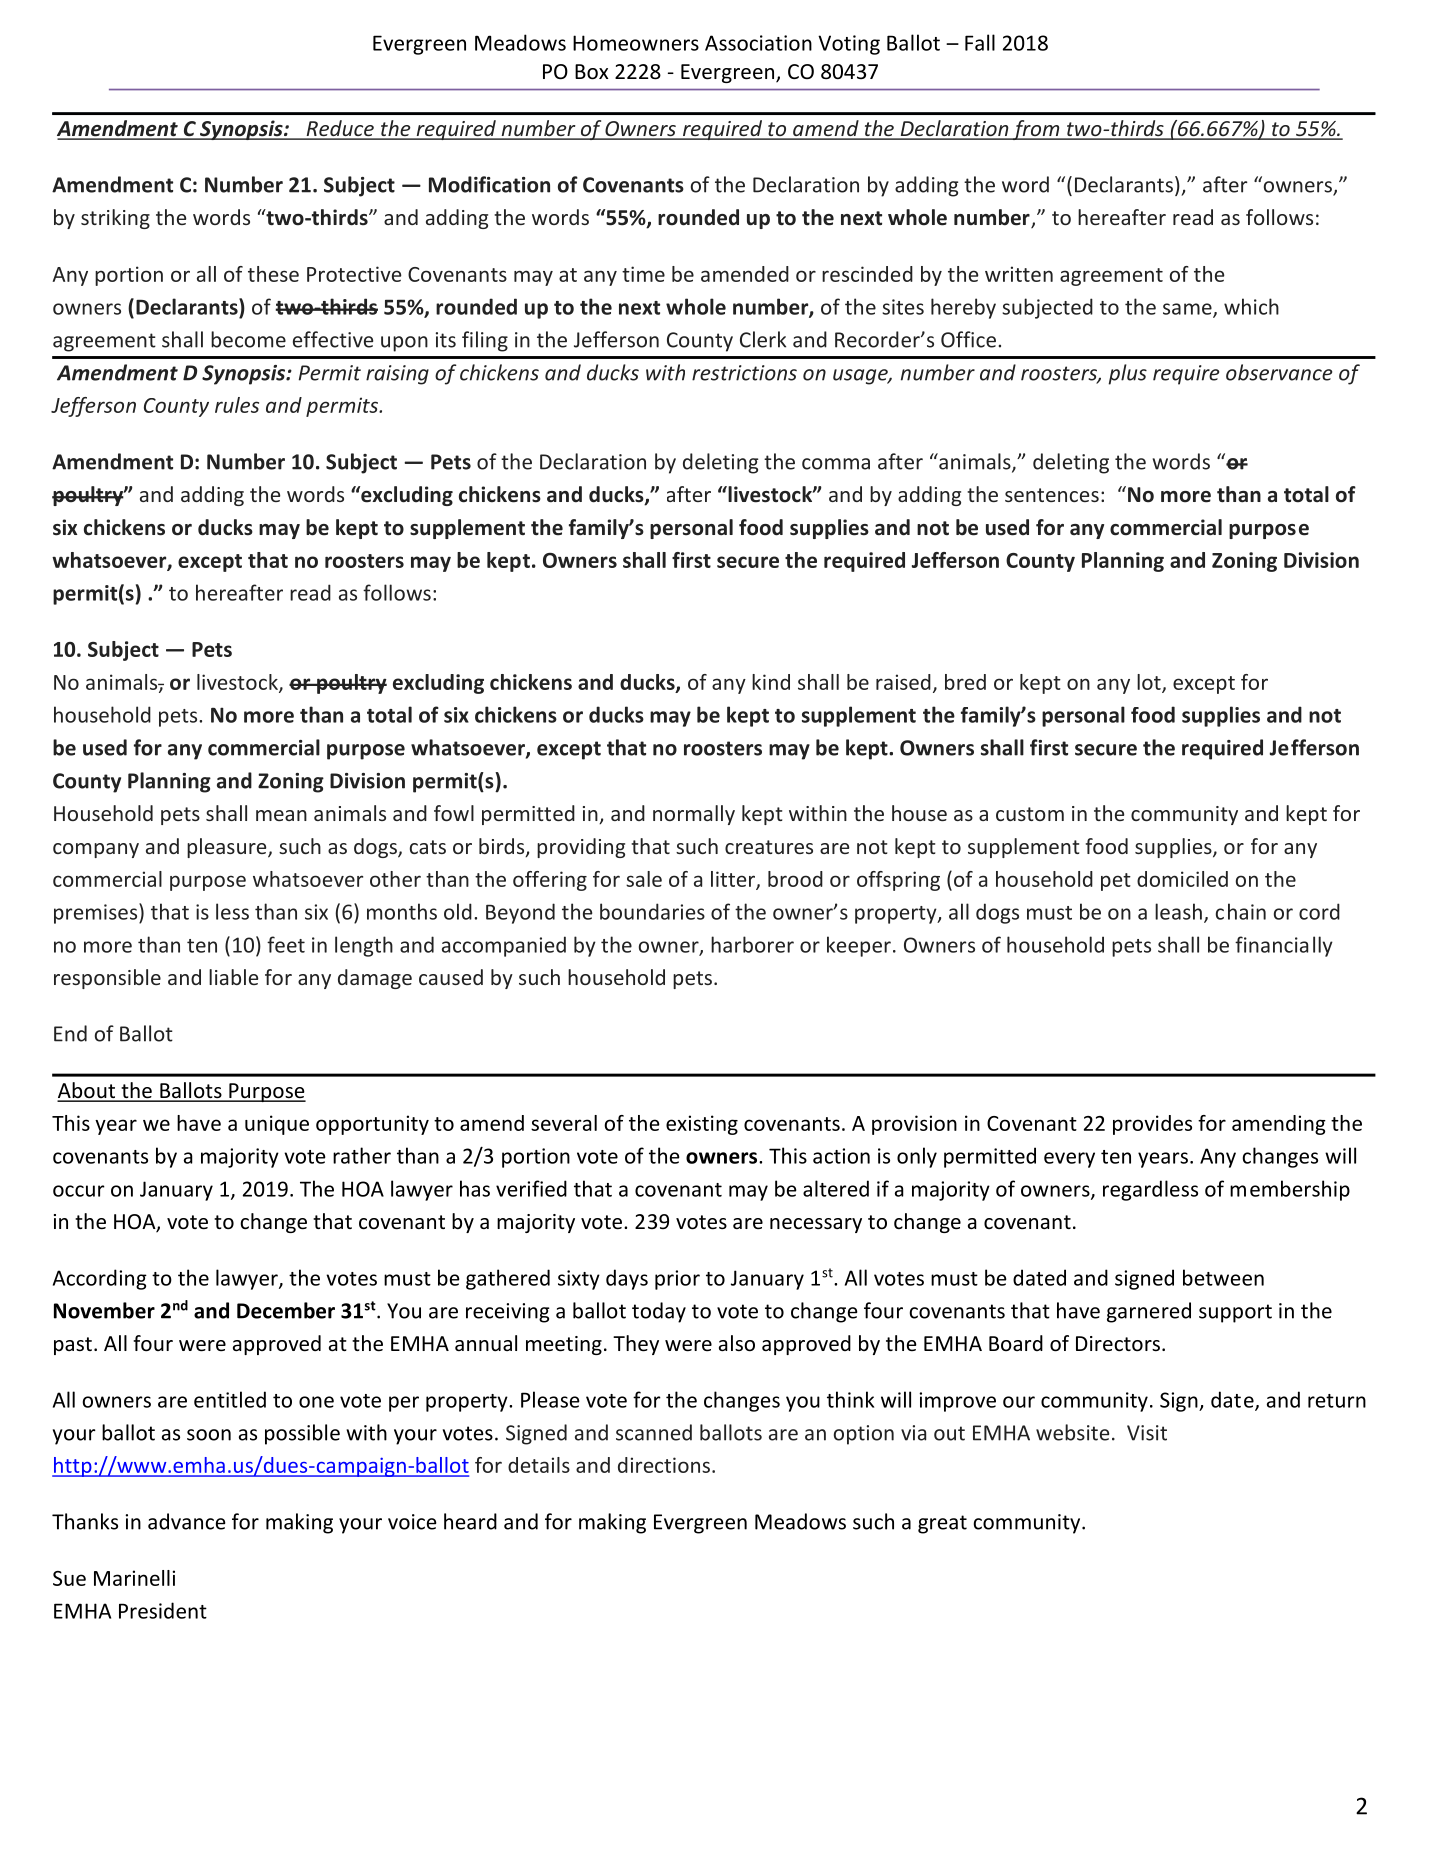 The width and height of the page is (1432, 1853). I want to click on leash, so click(1178, 911).
